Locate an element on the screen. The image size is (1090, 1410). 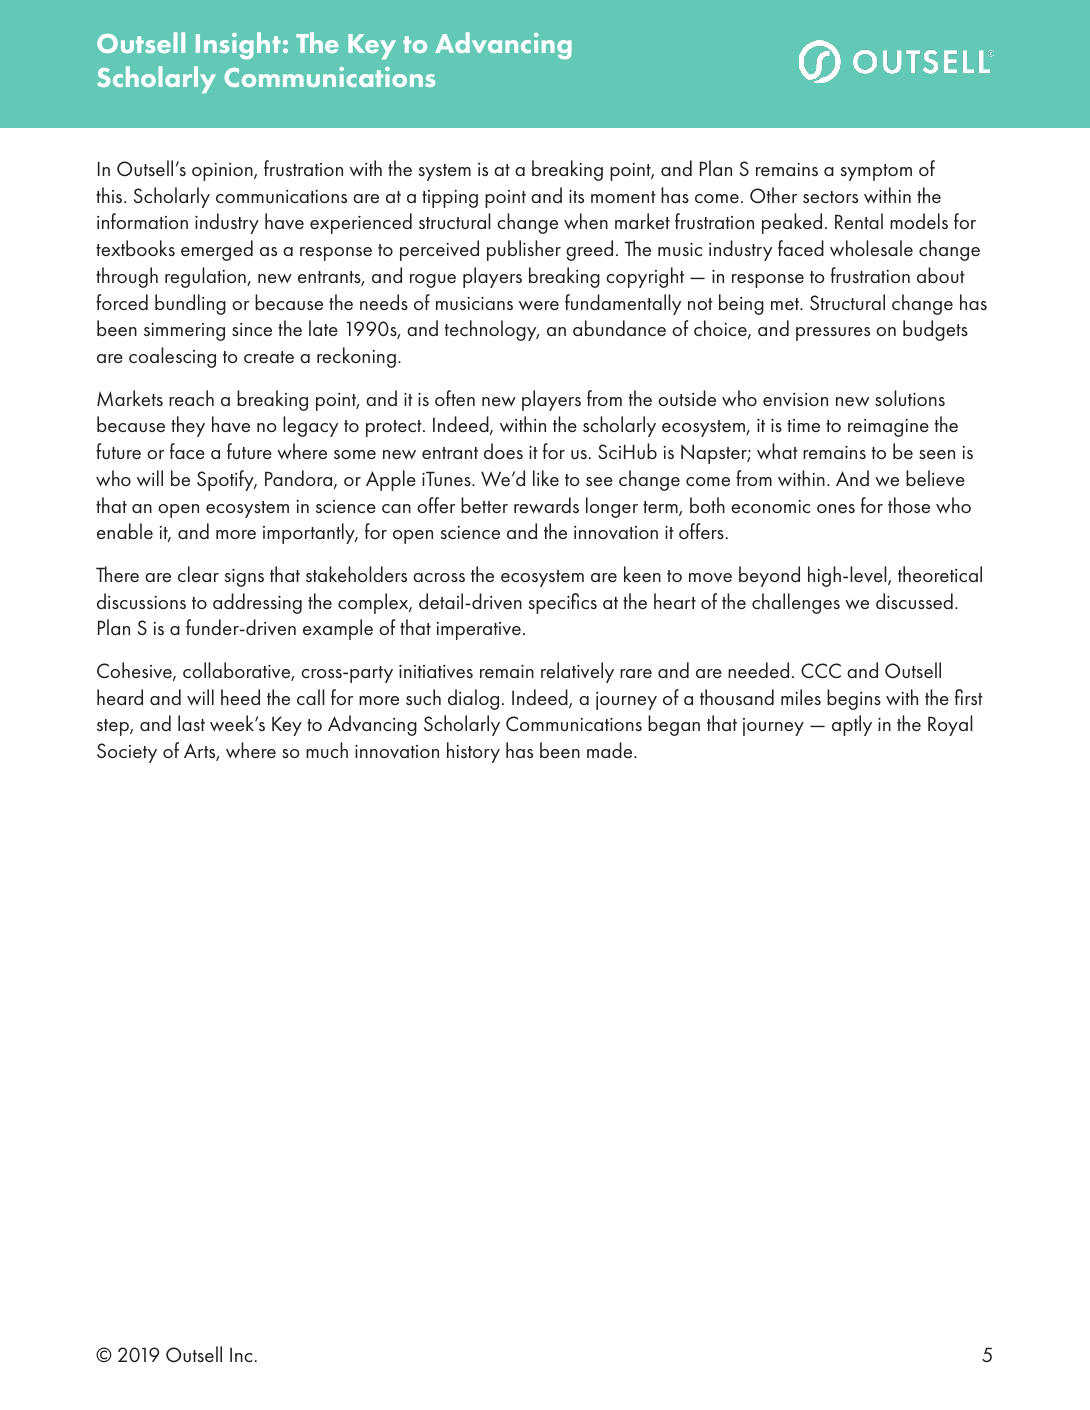
Rental is located at coordinates (859, 221).
